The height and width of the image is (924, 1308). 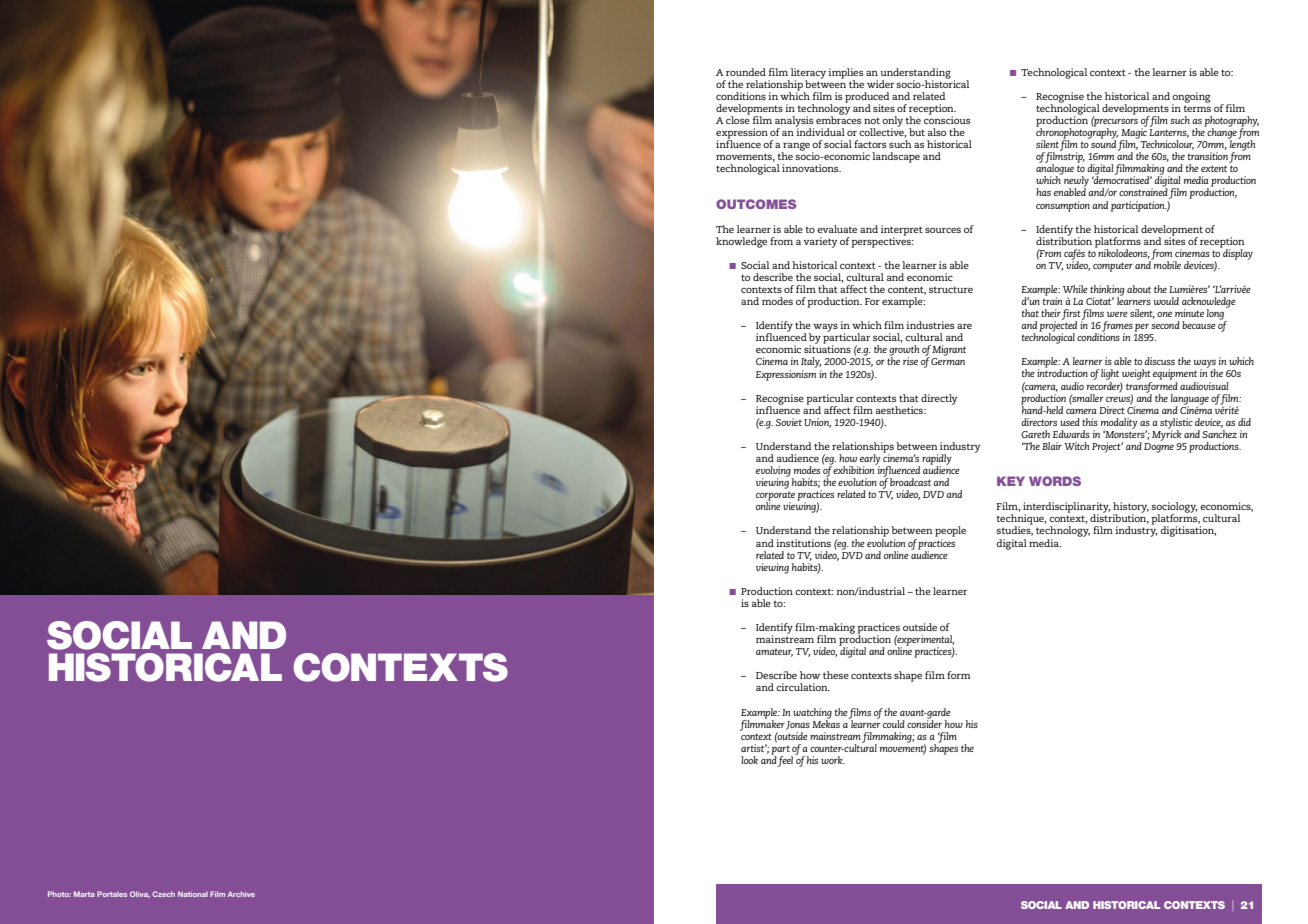 What do you see at coordinates (774, 472) in the image?
I see `evolving` at bounding box center [774, 472].
